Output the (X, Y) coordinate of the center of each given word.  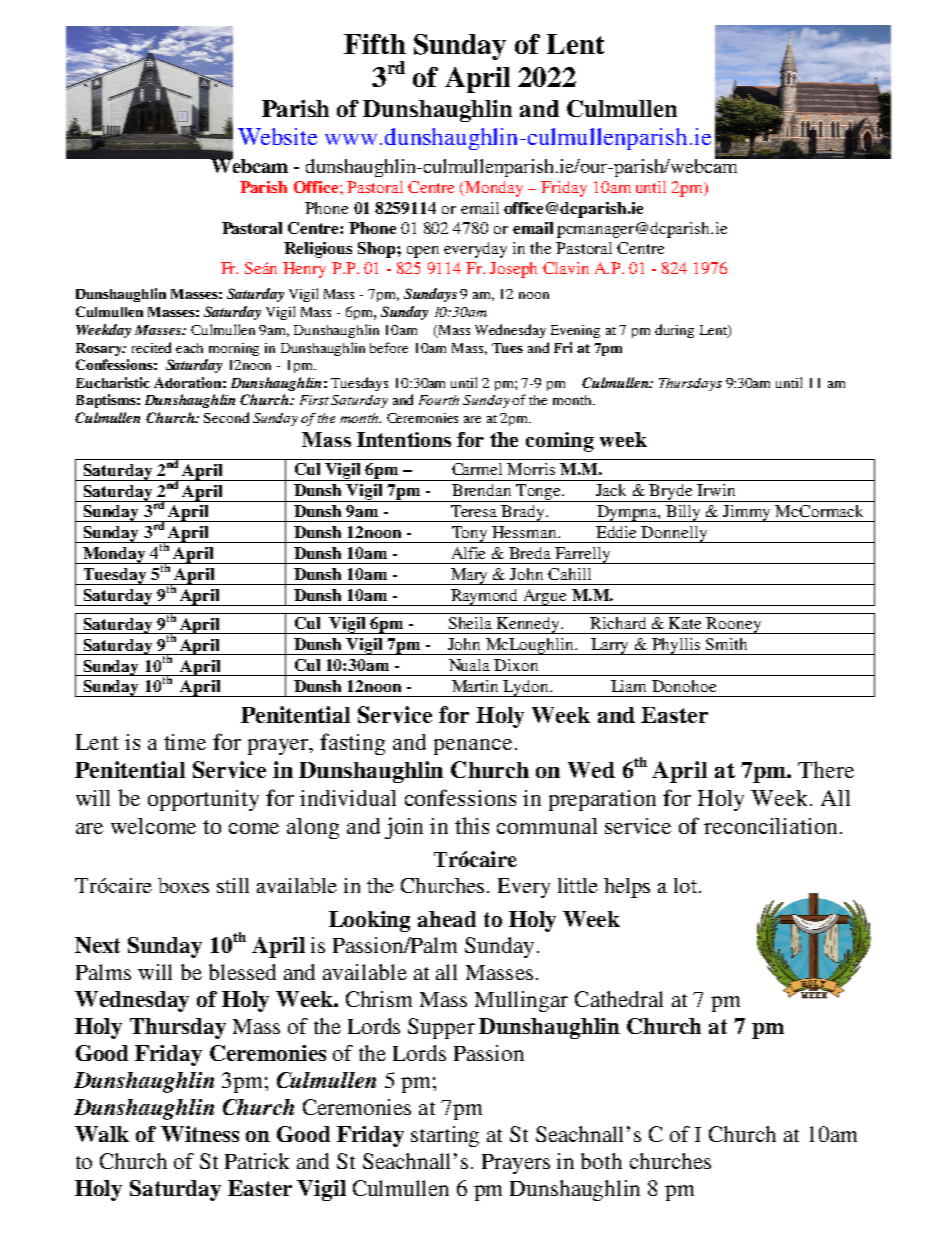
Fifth (375, 44)
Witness (200, 1134)
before (389, 347)
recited (151, 347)
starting (445, 1136)
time (185, 742)
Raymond (485, 597)
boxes (183, 885)
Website (277, 136)
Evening (575, 331)
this (472, 825)
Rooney (734, 625)
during (674, 331)
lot (687, 885)
